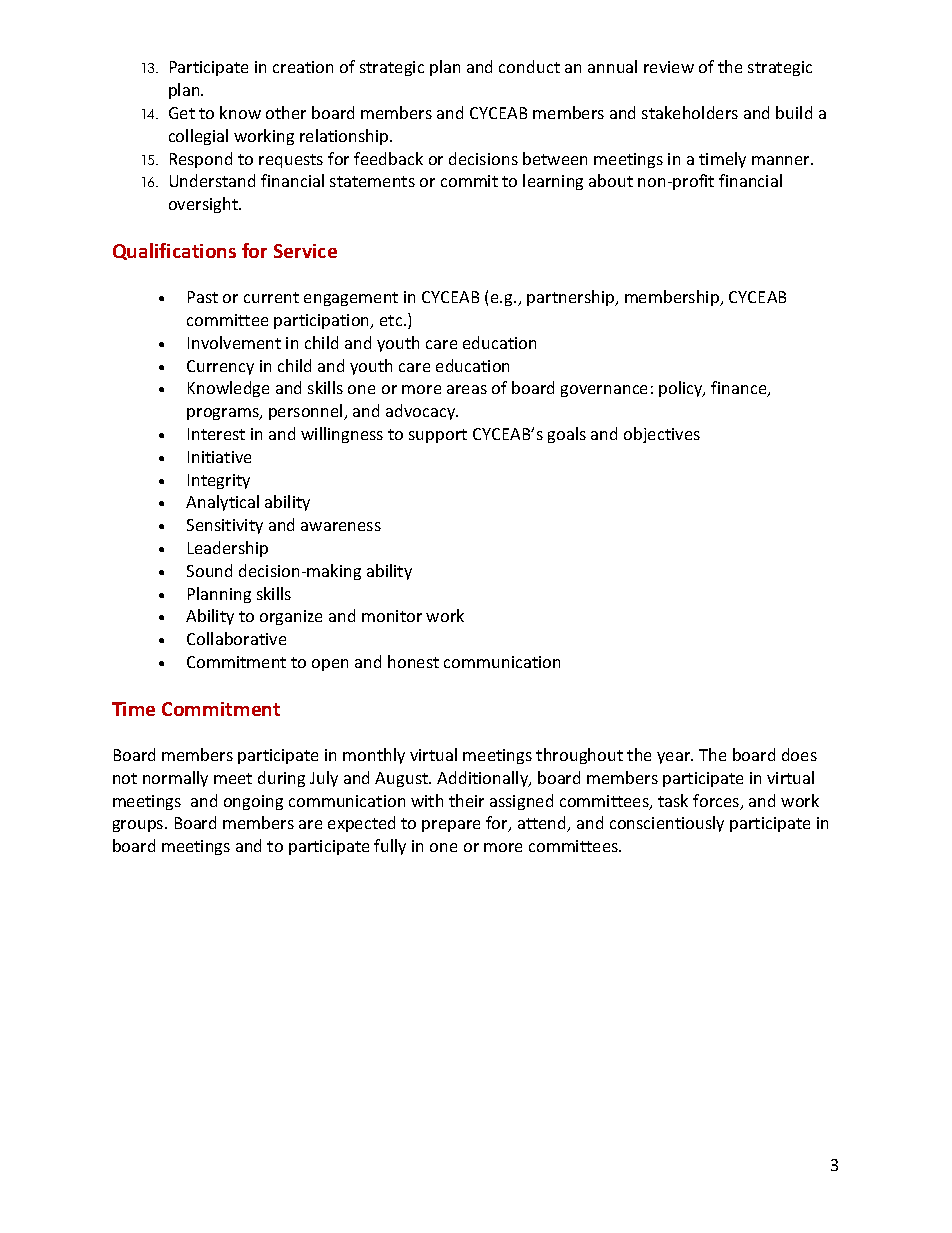 The height and width of the screenshot is (1233, 952). Describe the element at coordinates (253, 802) in the screenshot. I see `ongoing` at that location.
